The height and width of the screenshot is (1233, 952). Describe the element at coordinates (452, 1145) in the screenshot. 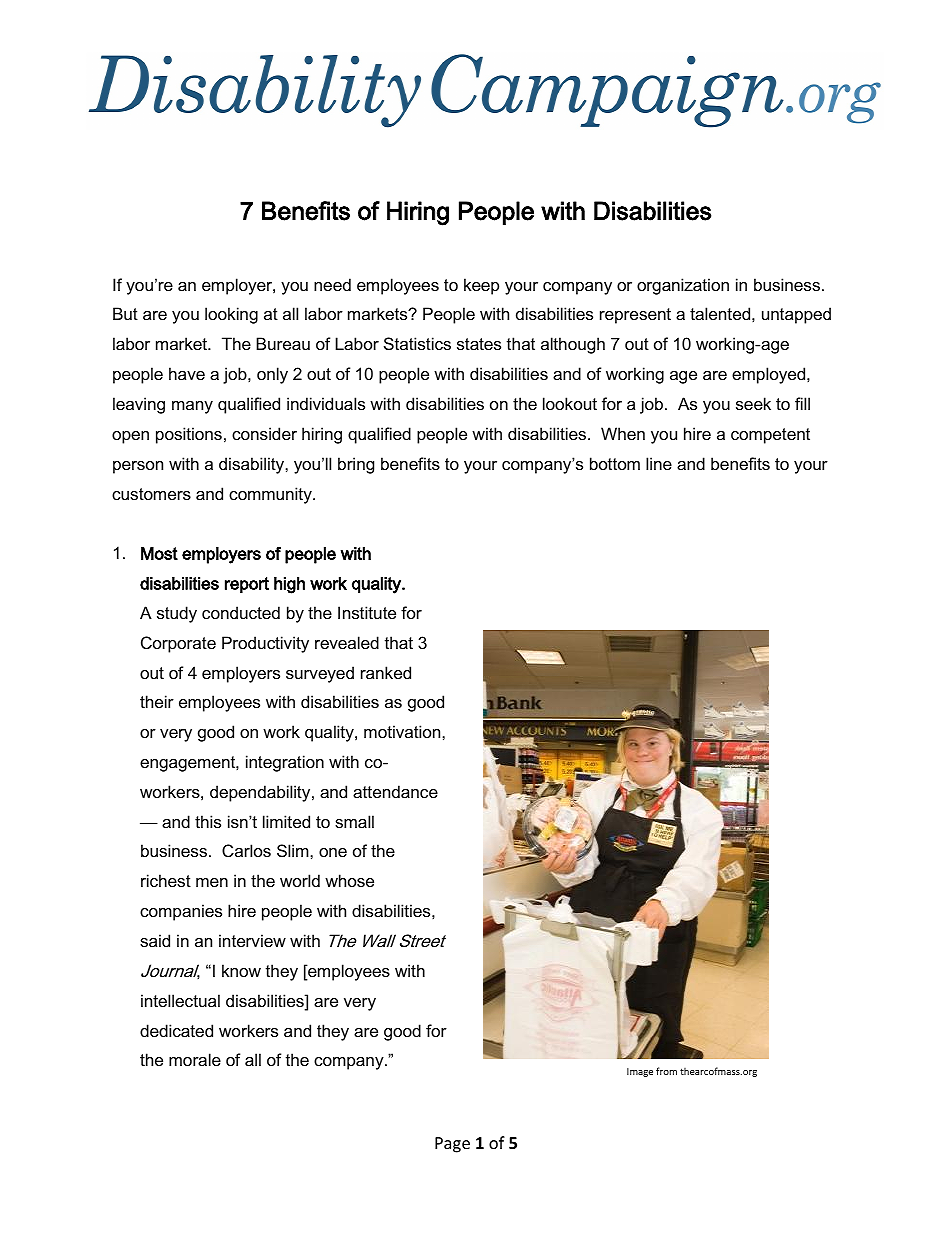

I see `Page` at that location.
